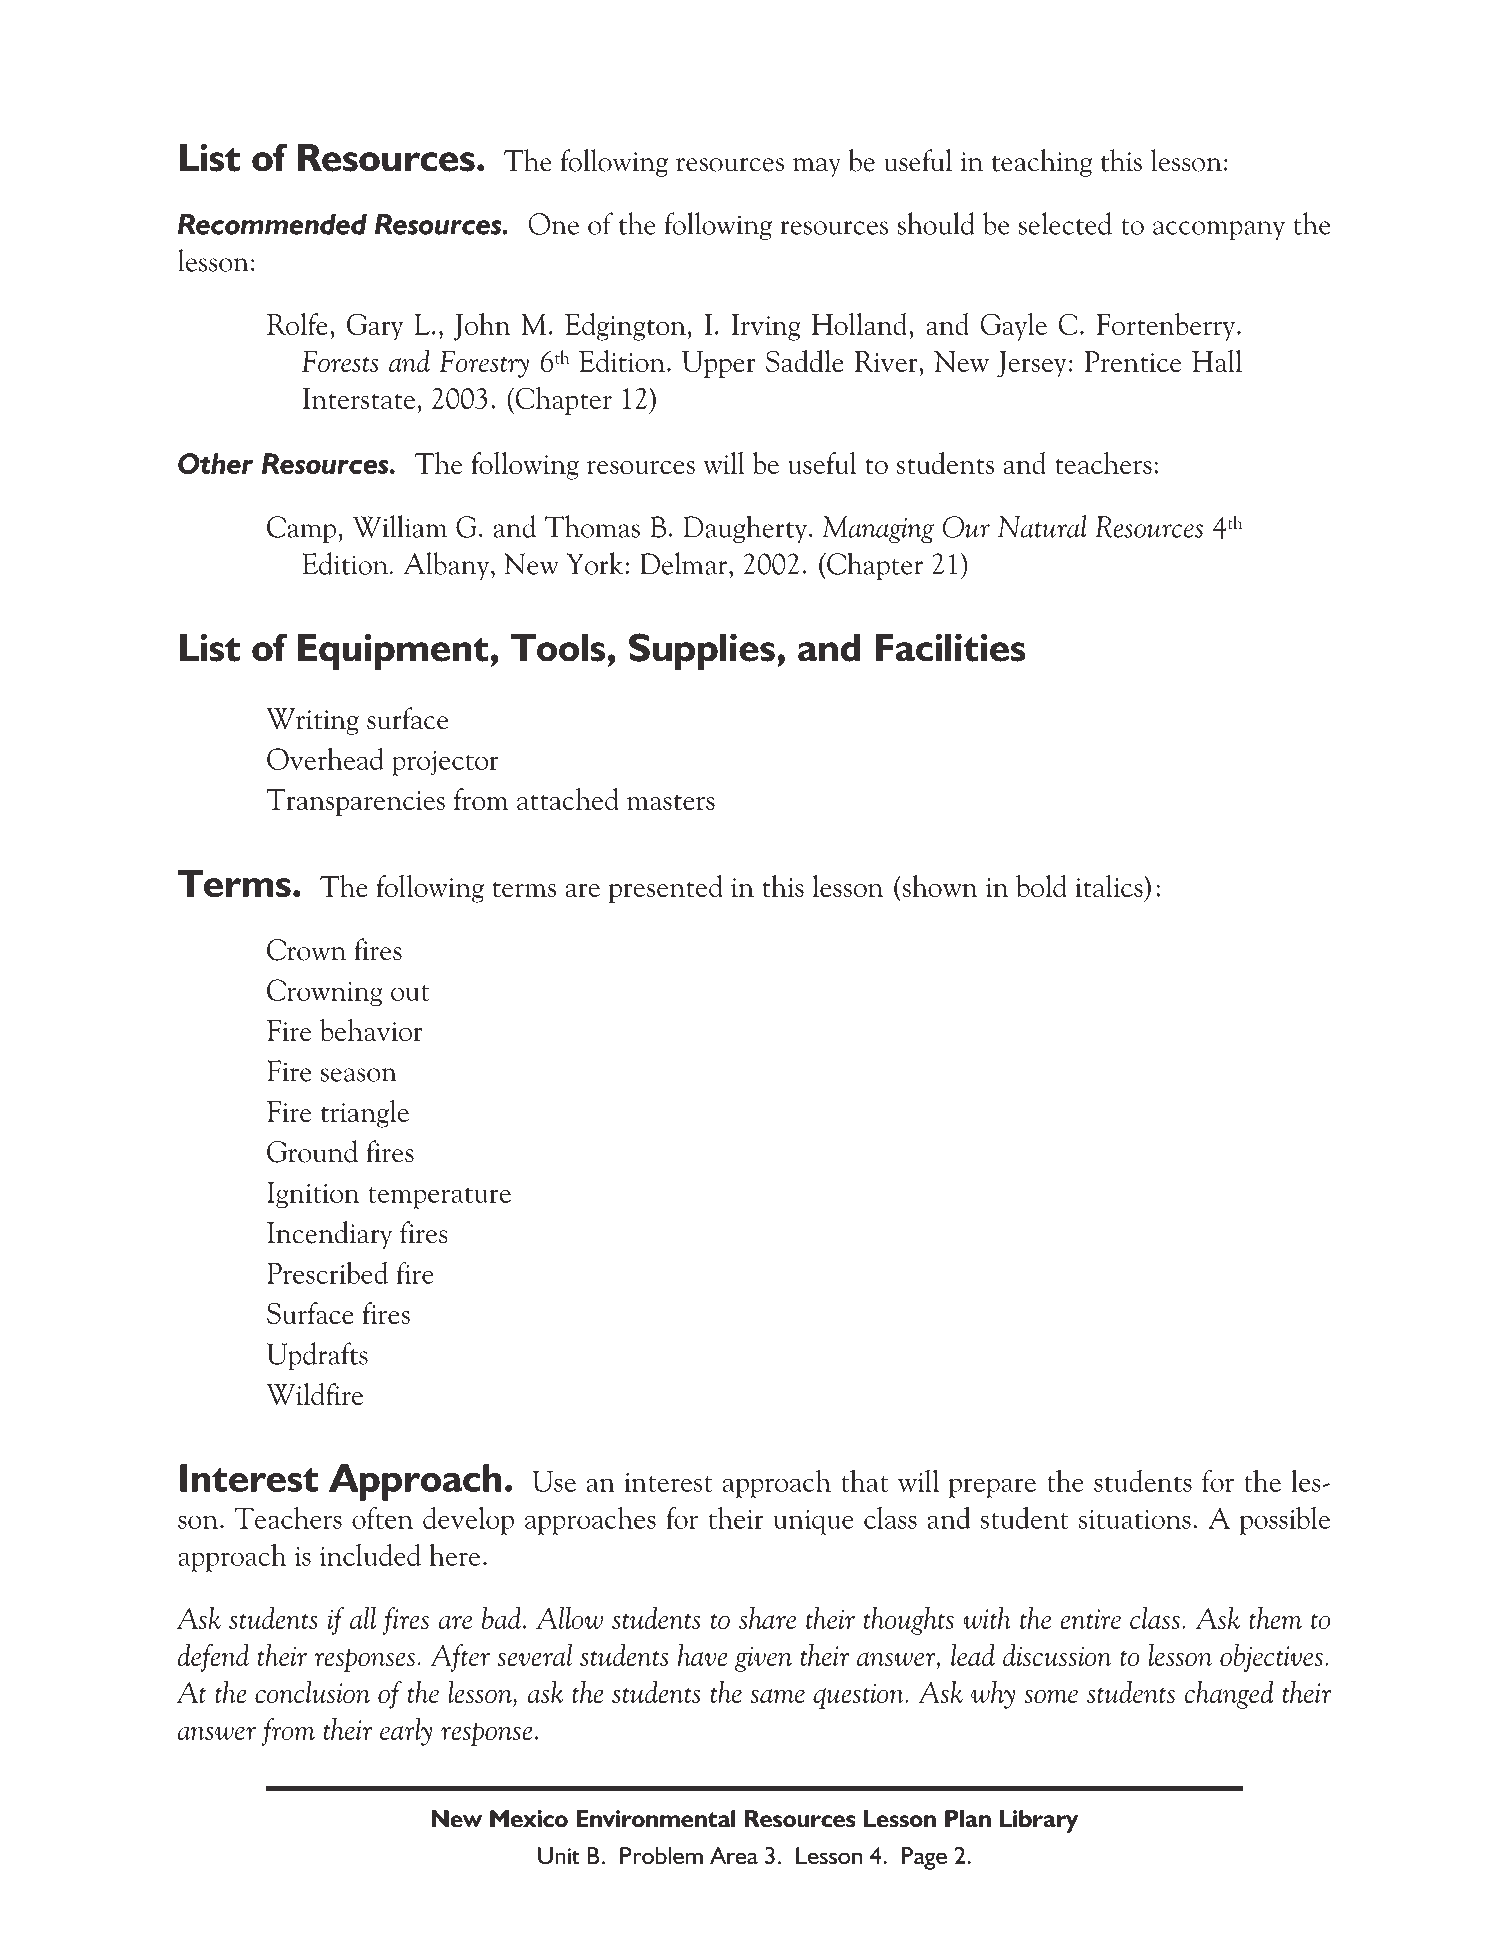 This image has width=1509, height=1953. What do you see at coordinates (817, 167) in the image?
I see `may` at bounding box center [817, 167].
